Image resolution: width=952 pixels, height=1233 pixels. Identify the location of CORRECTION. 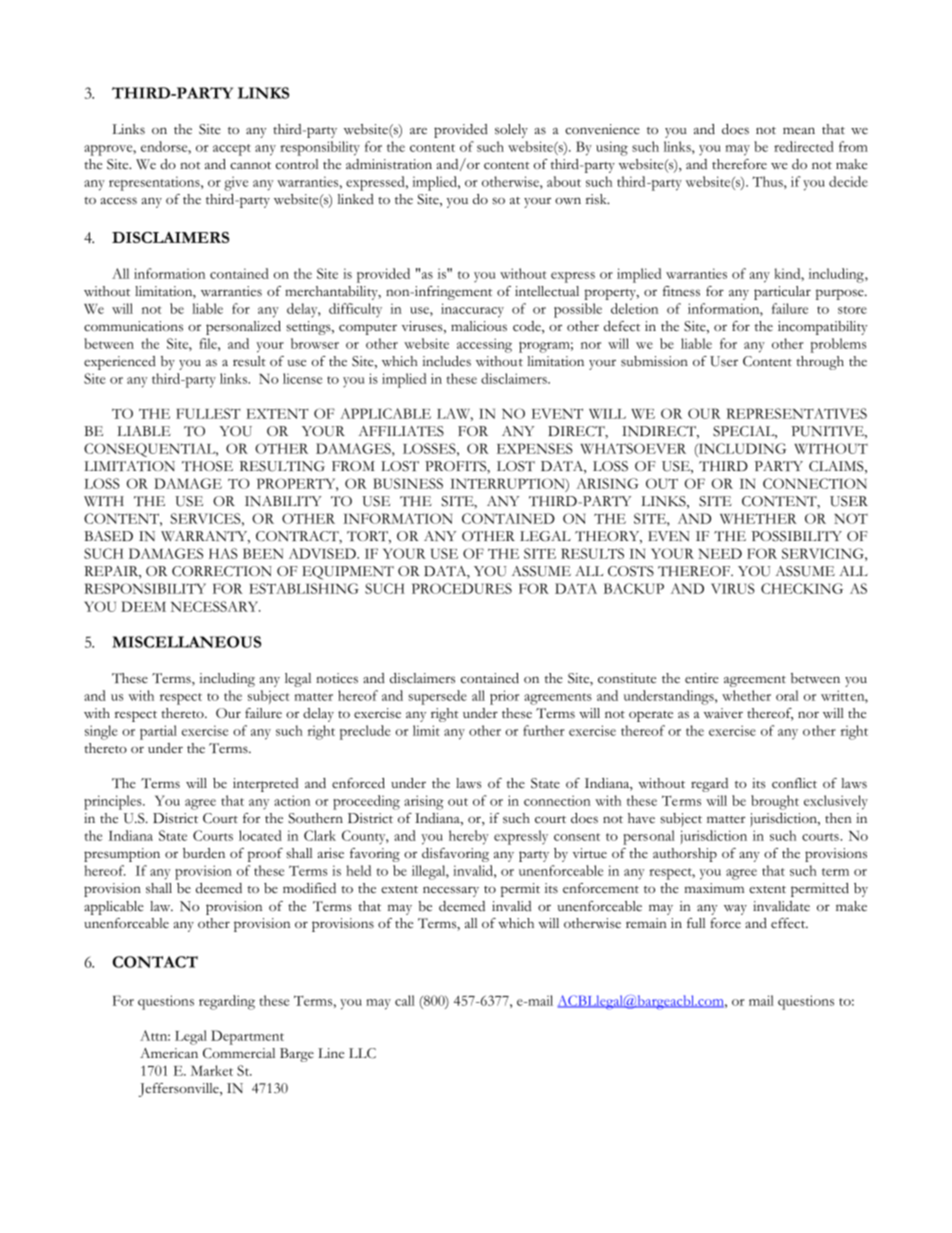
(222, 571).
